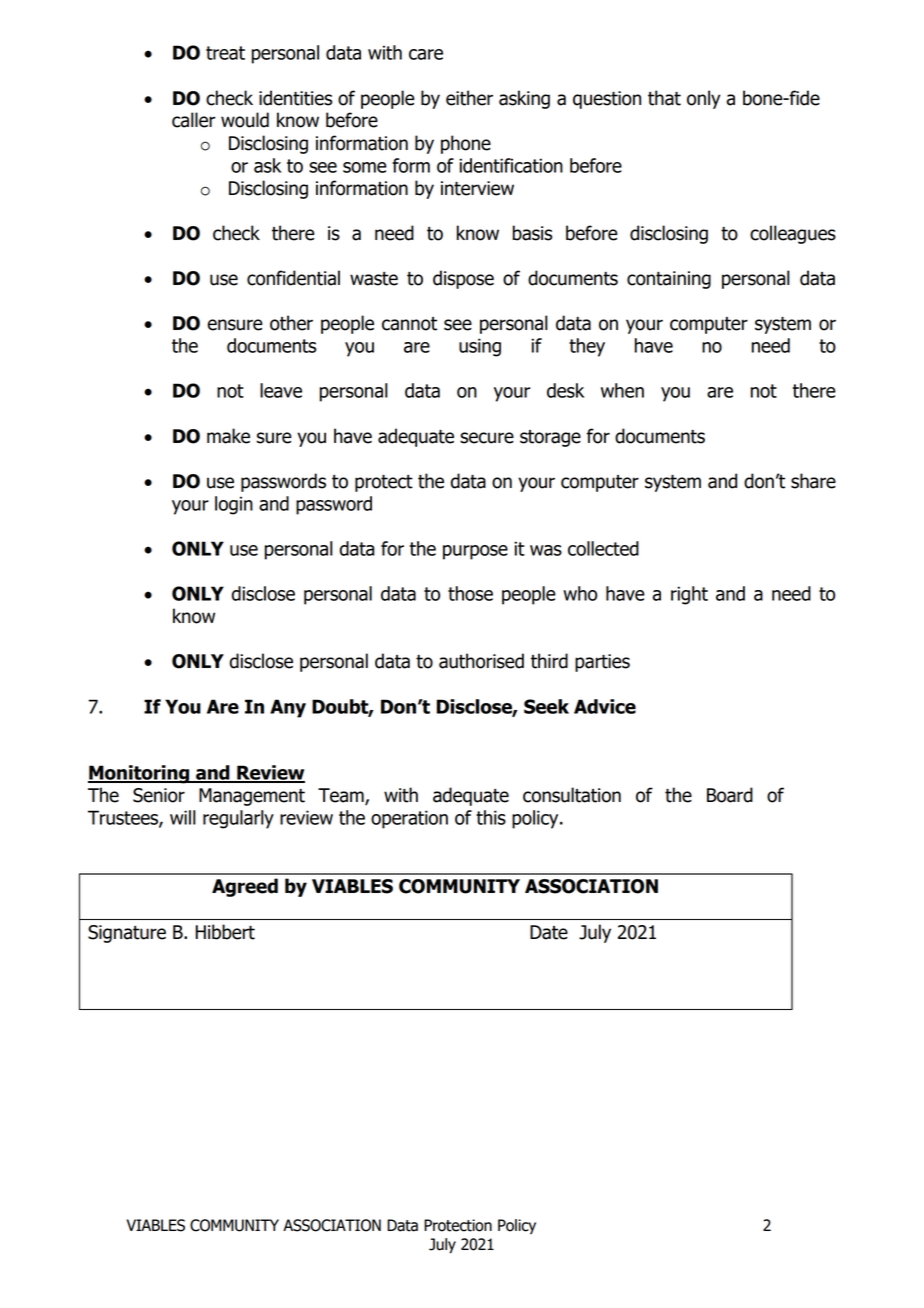 The image size is (924, 1308). What do you see at coordinates (225, 932) in the screenshot?
I see `Hibbert` at bounding box center [225, 932].
